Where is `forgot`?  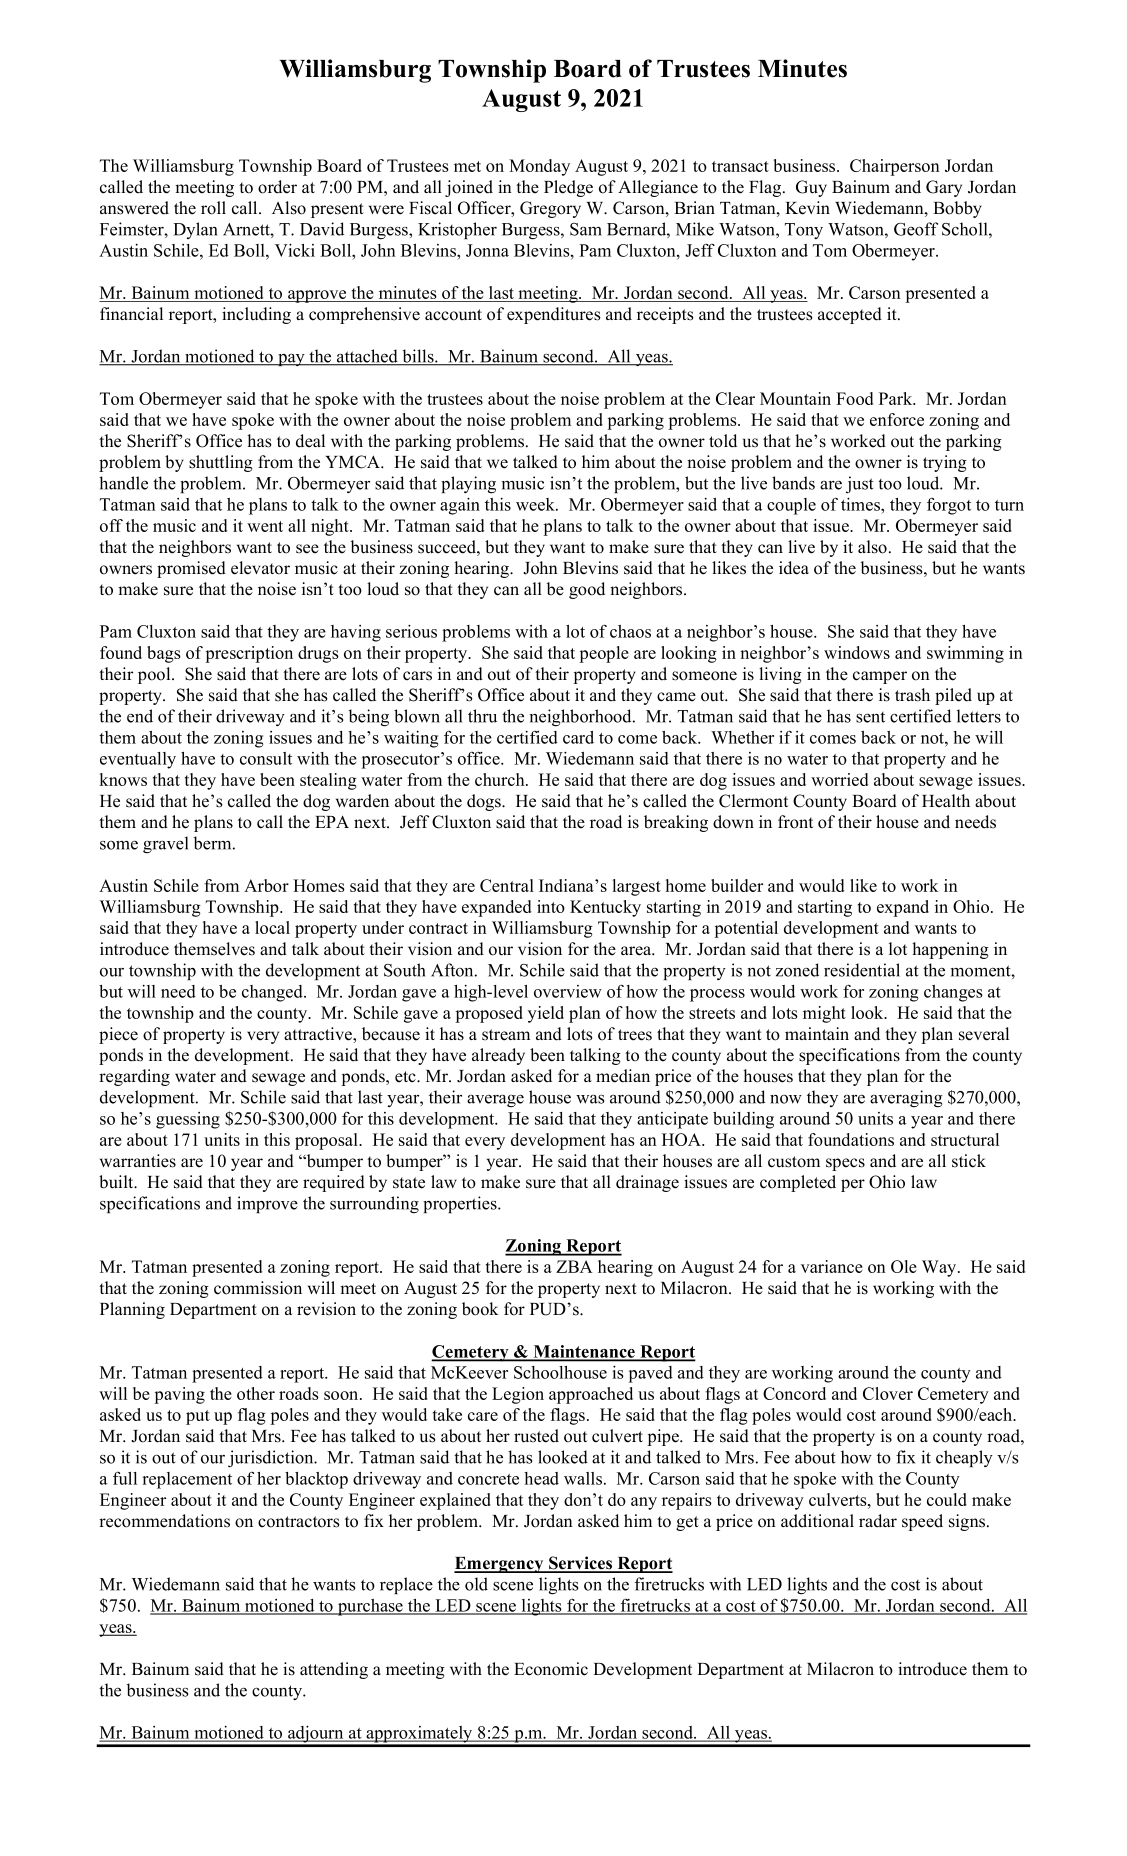 forgot is located at coordinates (949, 506).
